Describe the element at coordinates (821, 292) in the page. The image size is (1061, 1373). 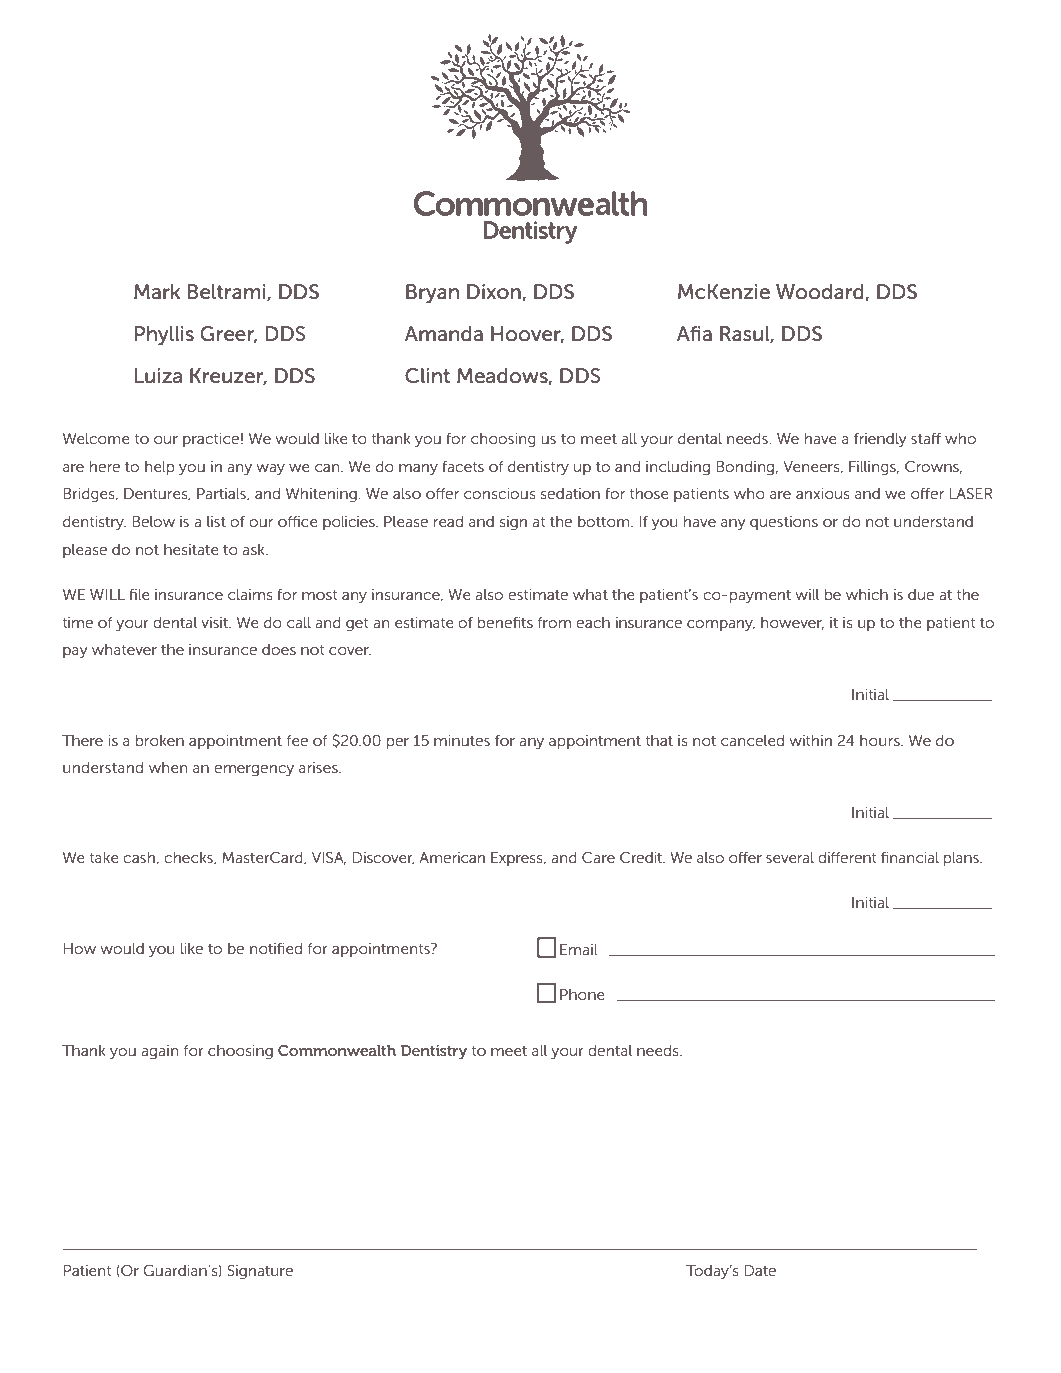
I see `Woodard` at that location.
